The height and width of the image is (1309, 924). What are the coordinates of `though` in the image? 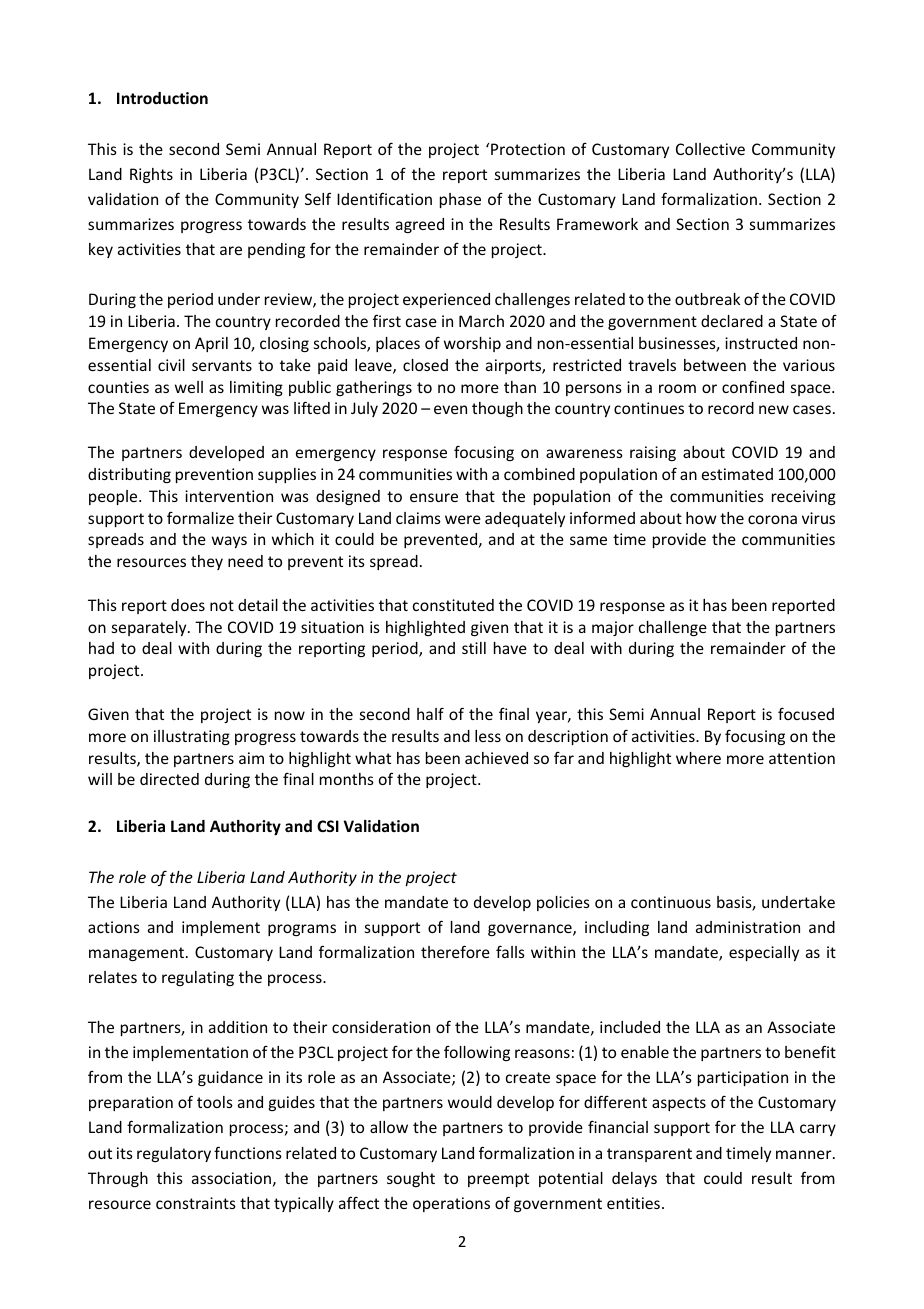 It's located at (497, 409).
